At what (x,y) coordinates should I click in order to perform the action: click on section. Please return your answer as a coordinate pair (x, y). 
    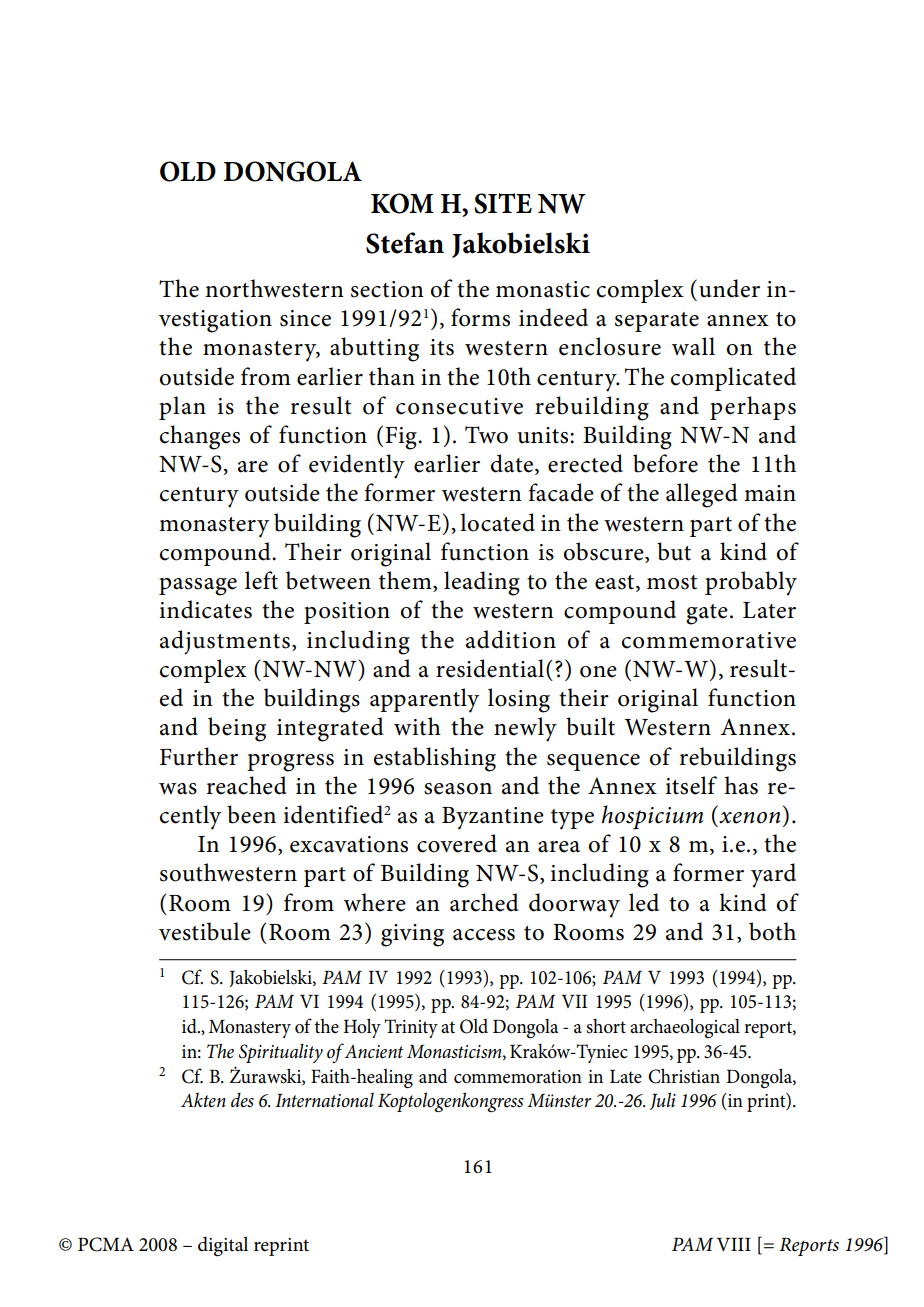
    Looking at the image, I should click on (387, 289).
